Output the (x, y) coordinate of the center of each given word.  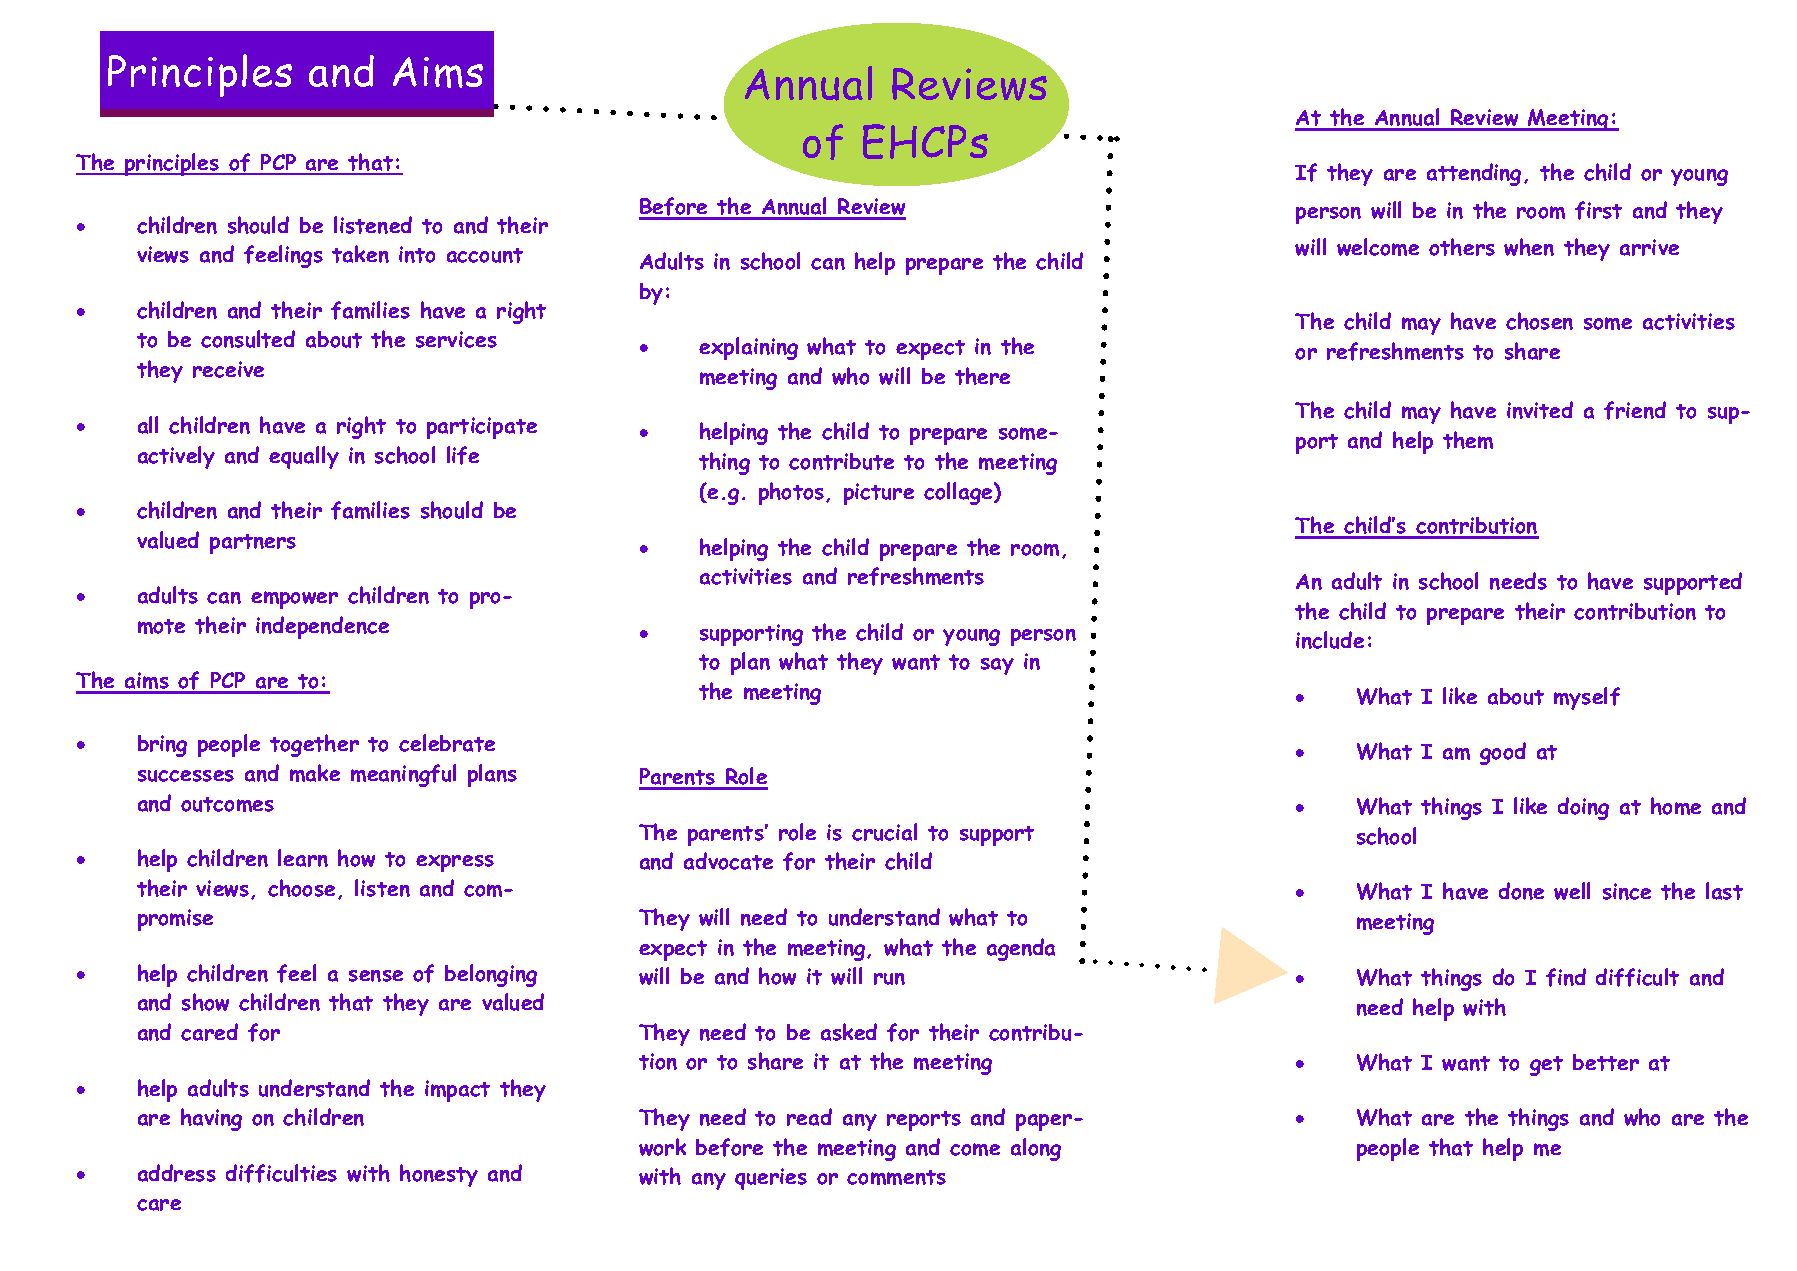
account (485, 255)
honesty (439, 1175)
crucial (884, 832)
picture (879, 494)
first (1598, 210)
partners (253, 544)
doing (1583, 808)
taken (360, 254)
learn (303, 858)
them (1468, 440)
